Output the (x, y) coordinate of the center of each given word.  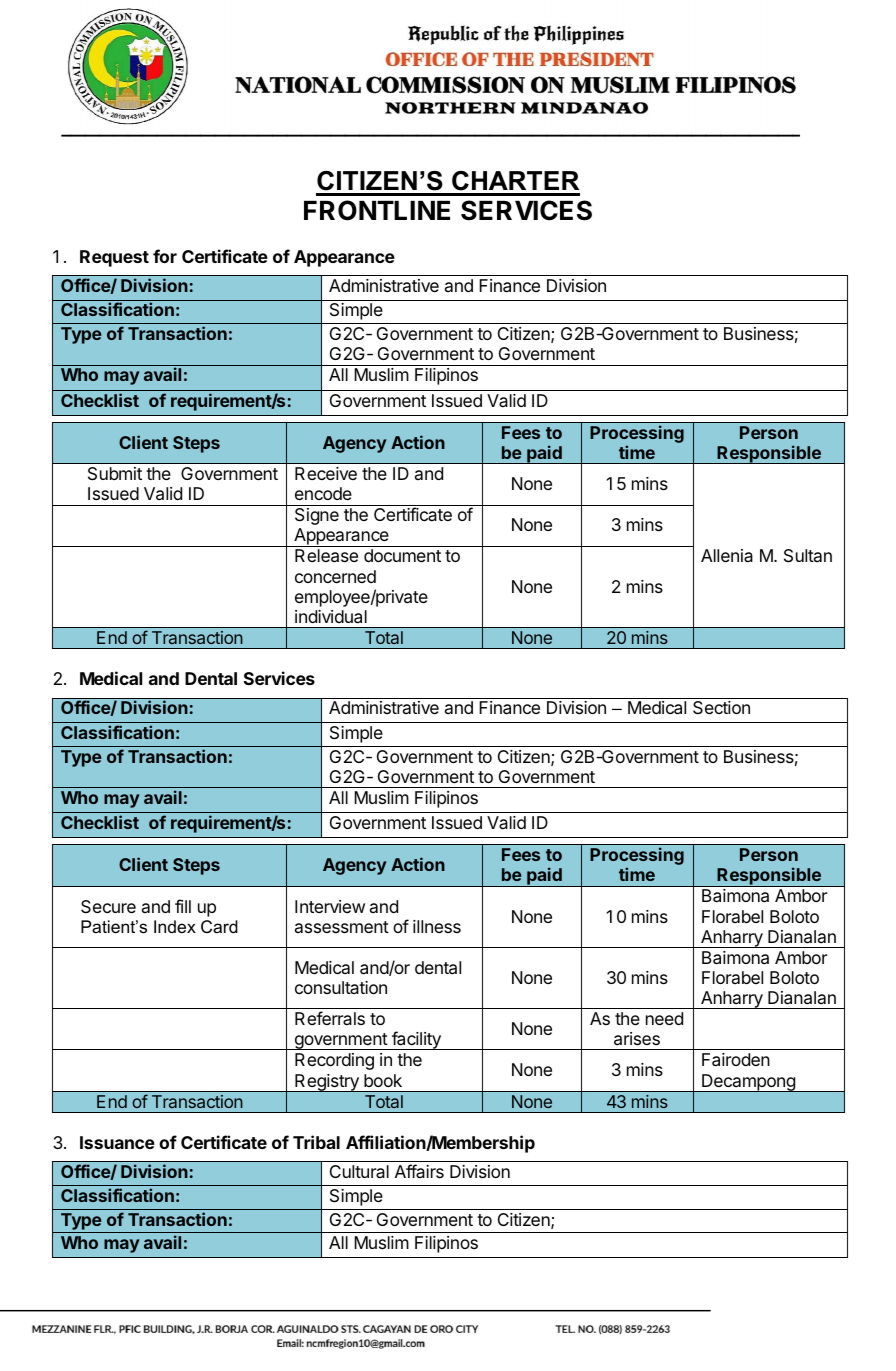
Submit (115, 474)
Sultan (808, 556)
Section (721, 707)
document (402, 555)
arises (637, 1039)
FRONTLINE (377, 210)
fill (183, 906)
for (165, 256)
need (664, 1018)
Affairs (419, 1171)
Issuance (117, 1142)
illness (437, 926)
